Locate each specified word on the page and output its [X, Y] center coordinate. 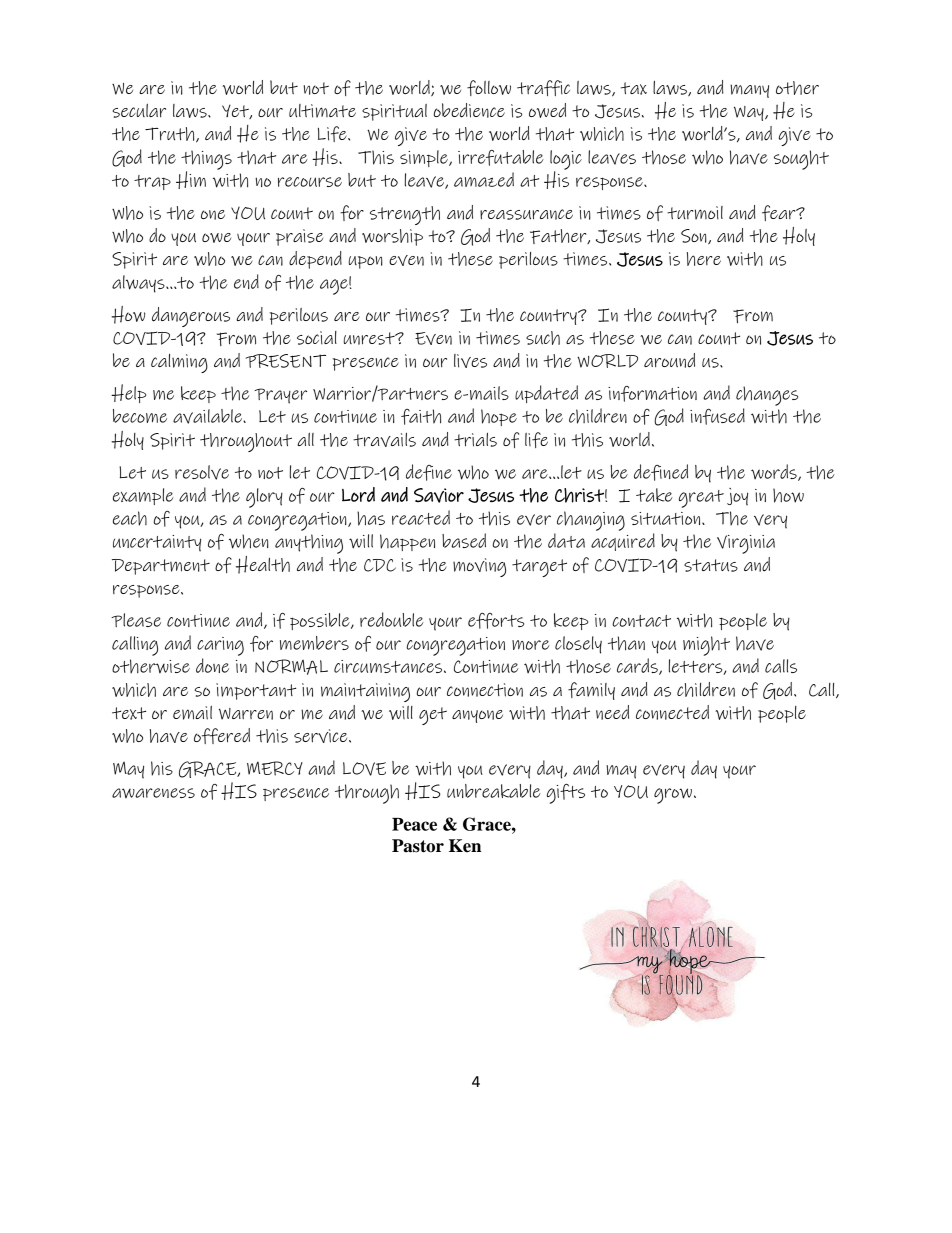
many [749, 91]
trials [475, 439]
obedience [469, 110]
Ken [465, 846]
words [775, 472]
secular [139, 111]
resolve [202, 472]
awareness [153, 793]
